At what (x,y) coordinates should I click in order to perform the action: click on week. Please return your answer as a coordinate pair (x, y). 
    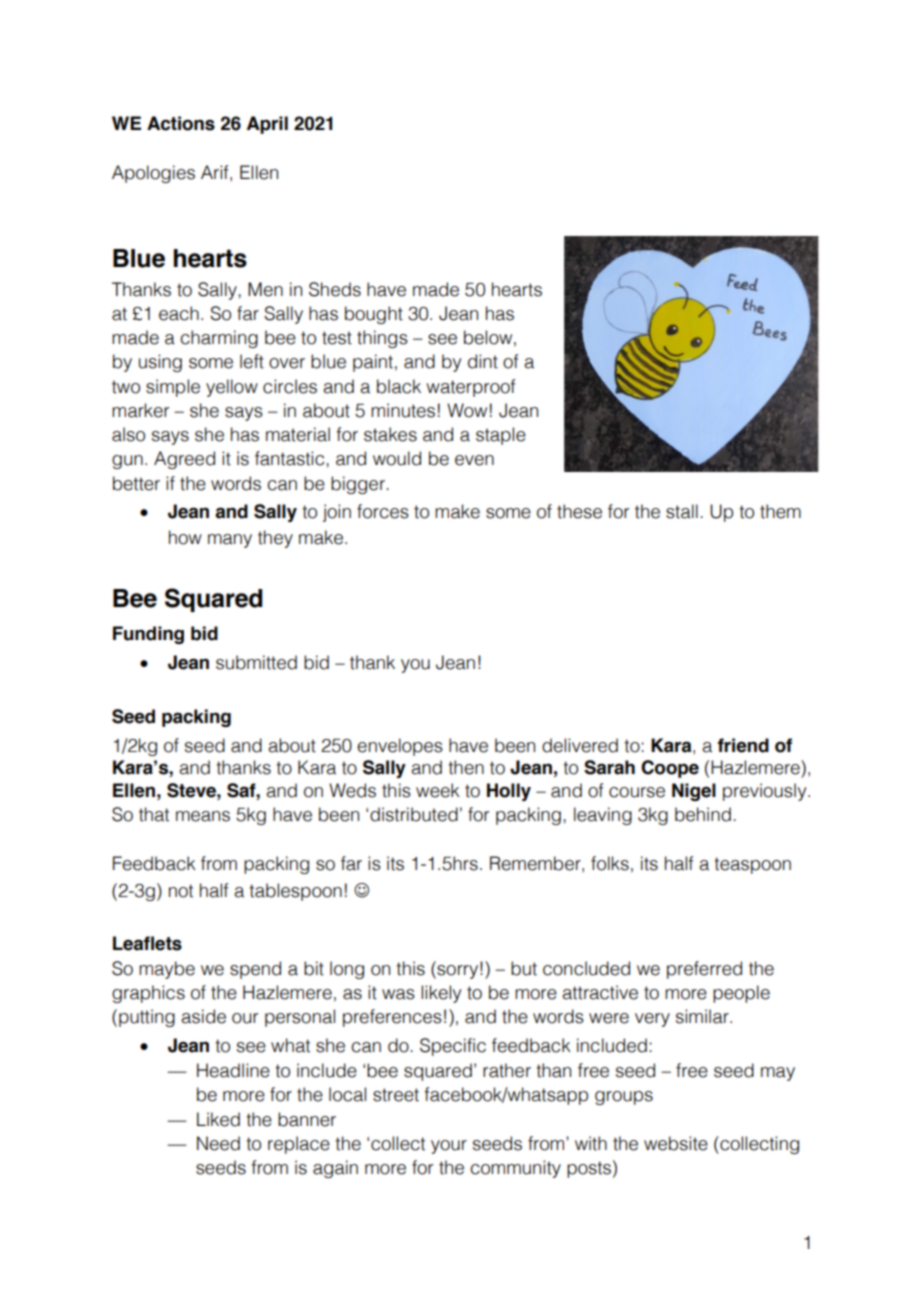
    Looking at the image, I should click on (438, 790).
